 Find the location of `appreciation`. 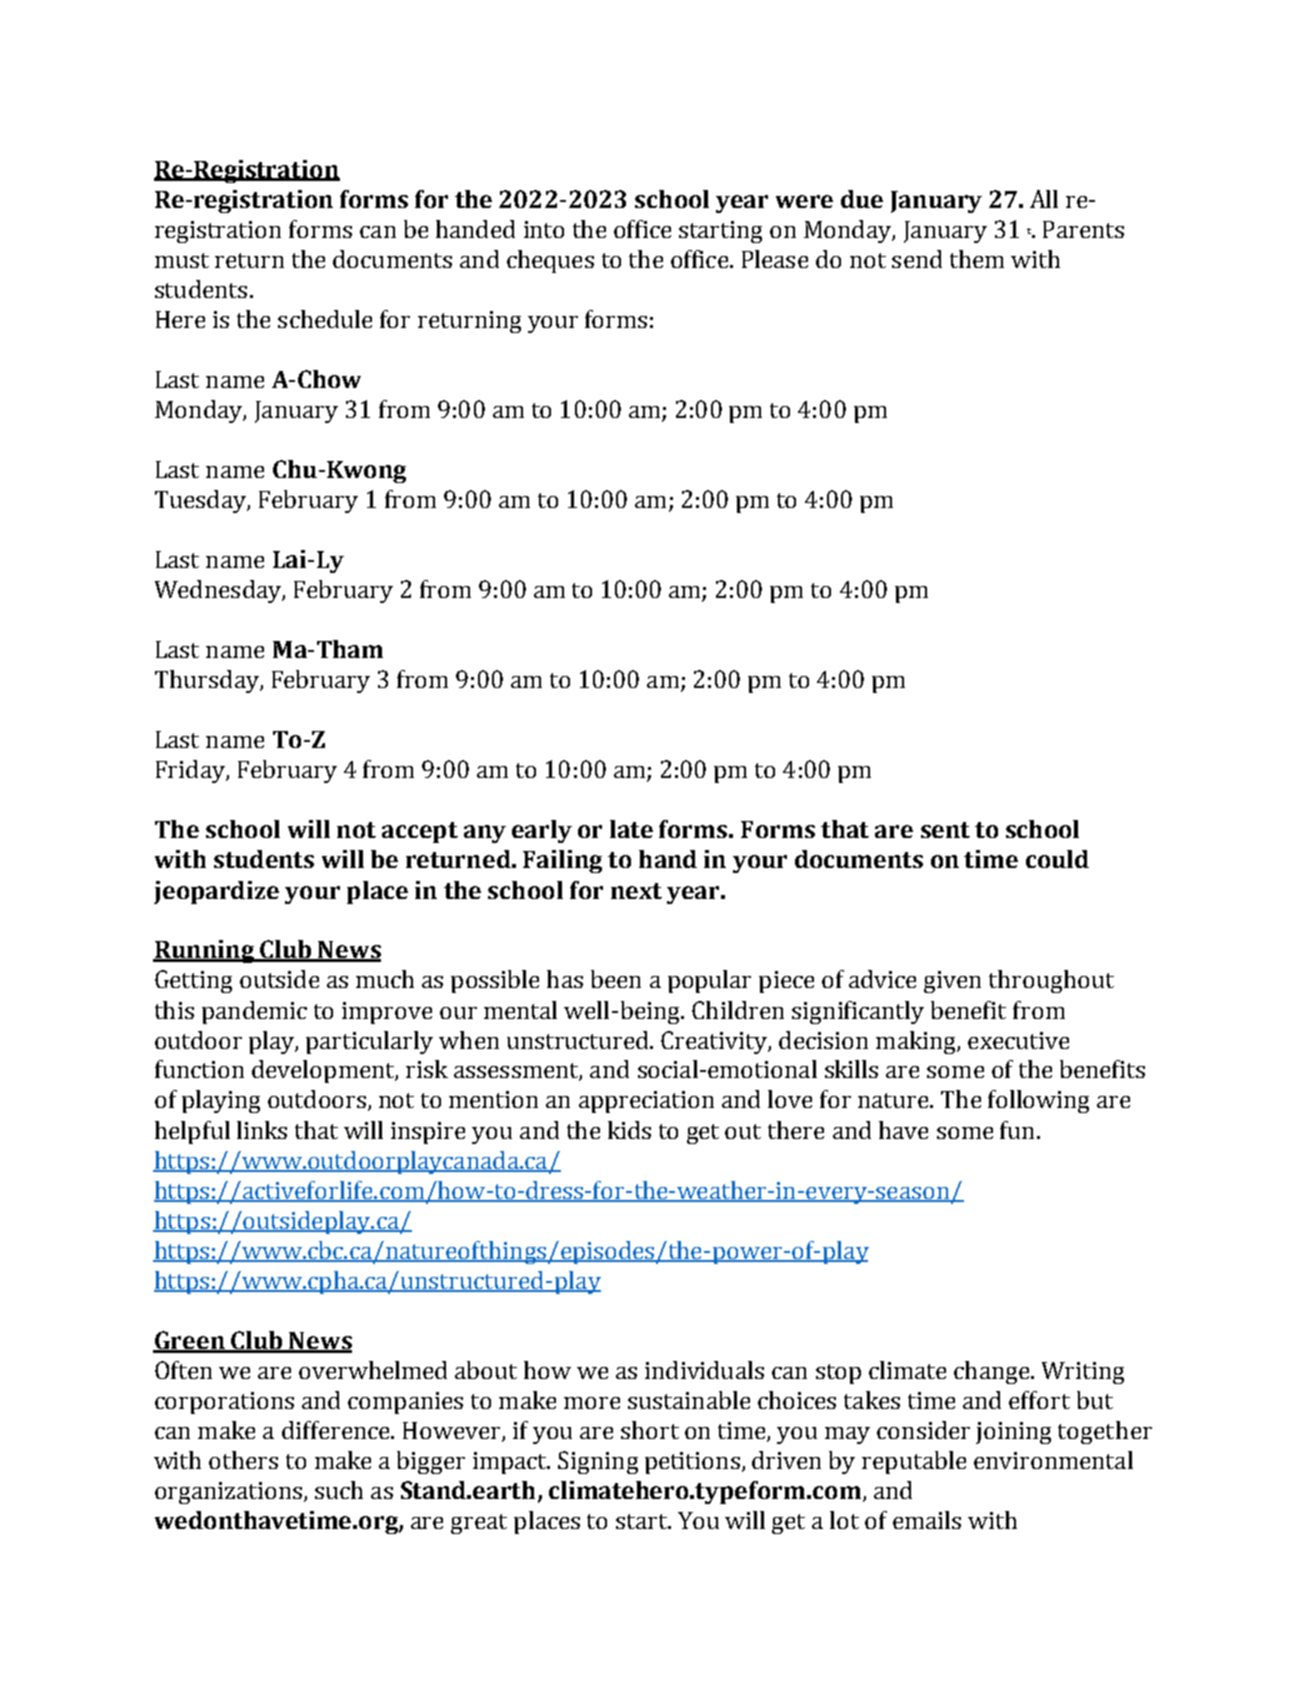

appreciation is located at coordinates (646, 1102).
